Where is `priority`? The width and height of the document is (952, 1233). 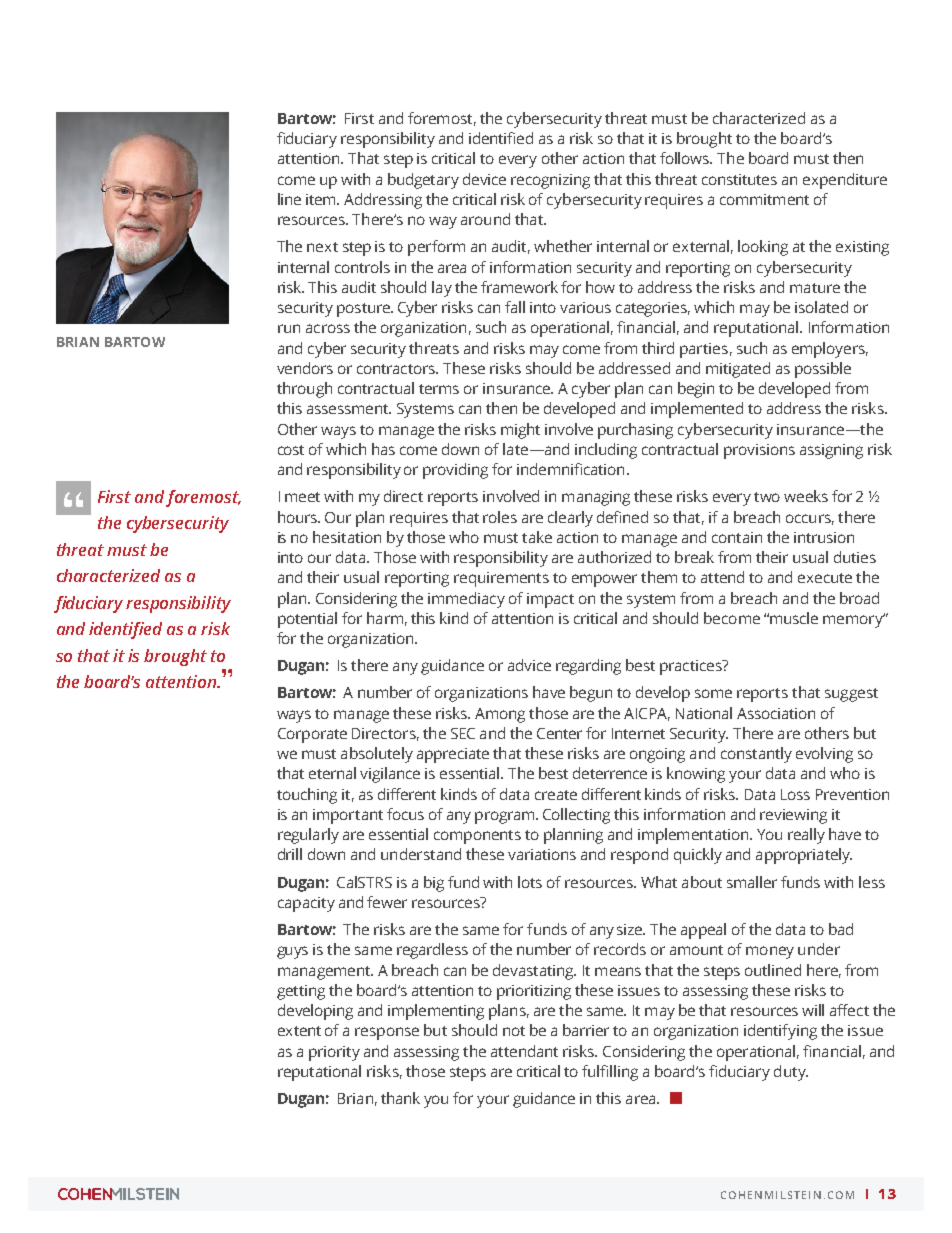
priority is located at coordinates (334, 1053).
